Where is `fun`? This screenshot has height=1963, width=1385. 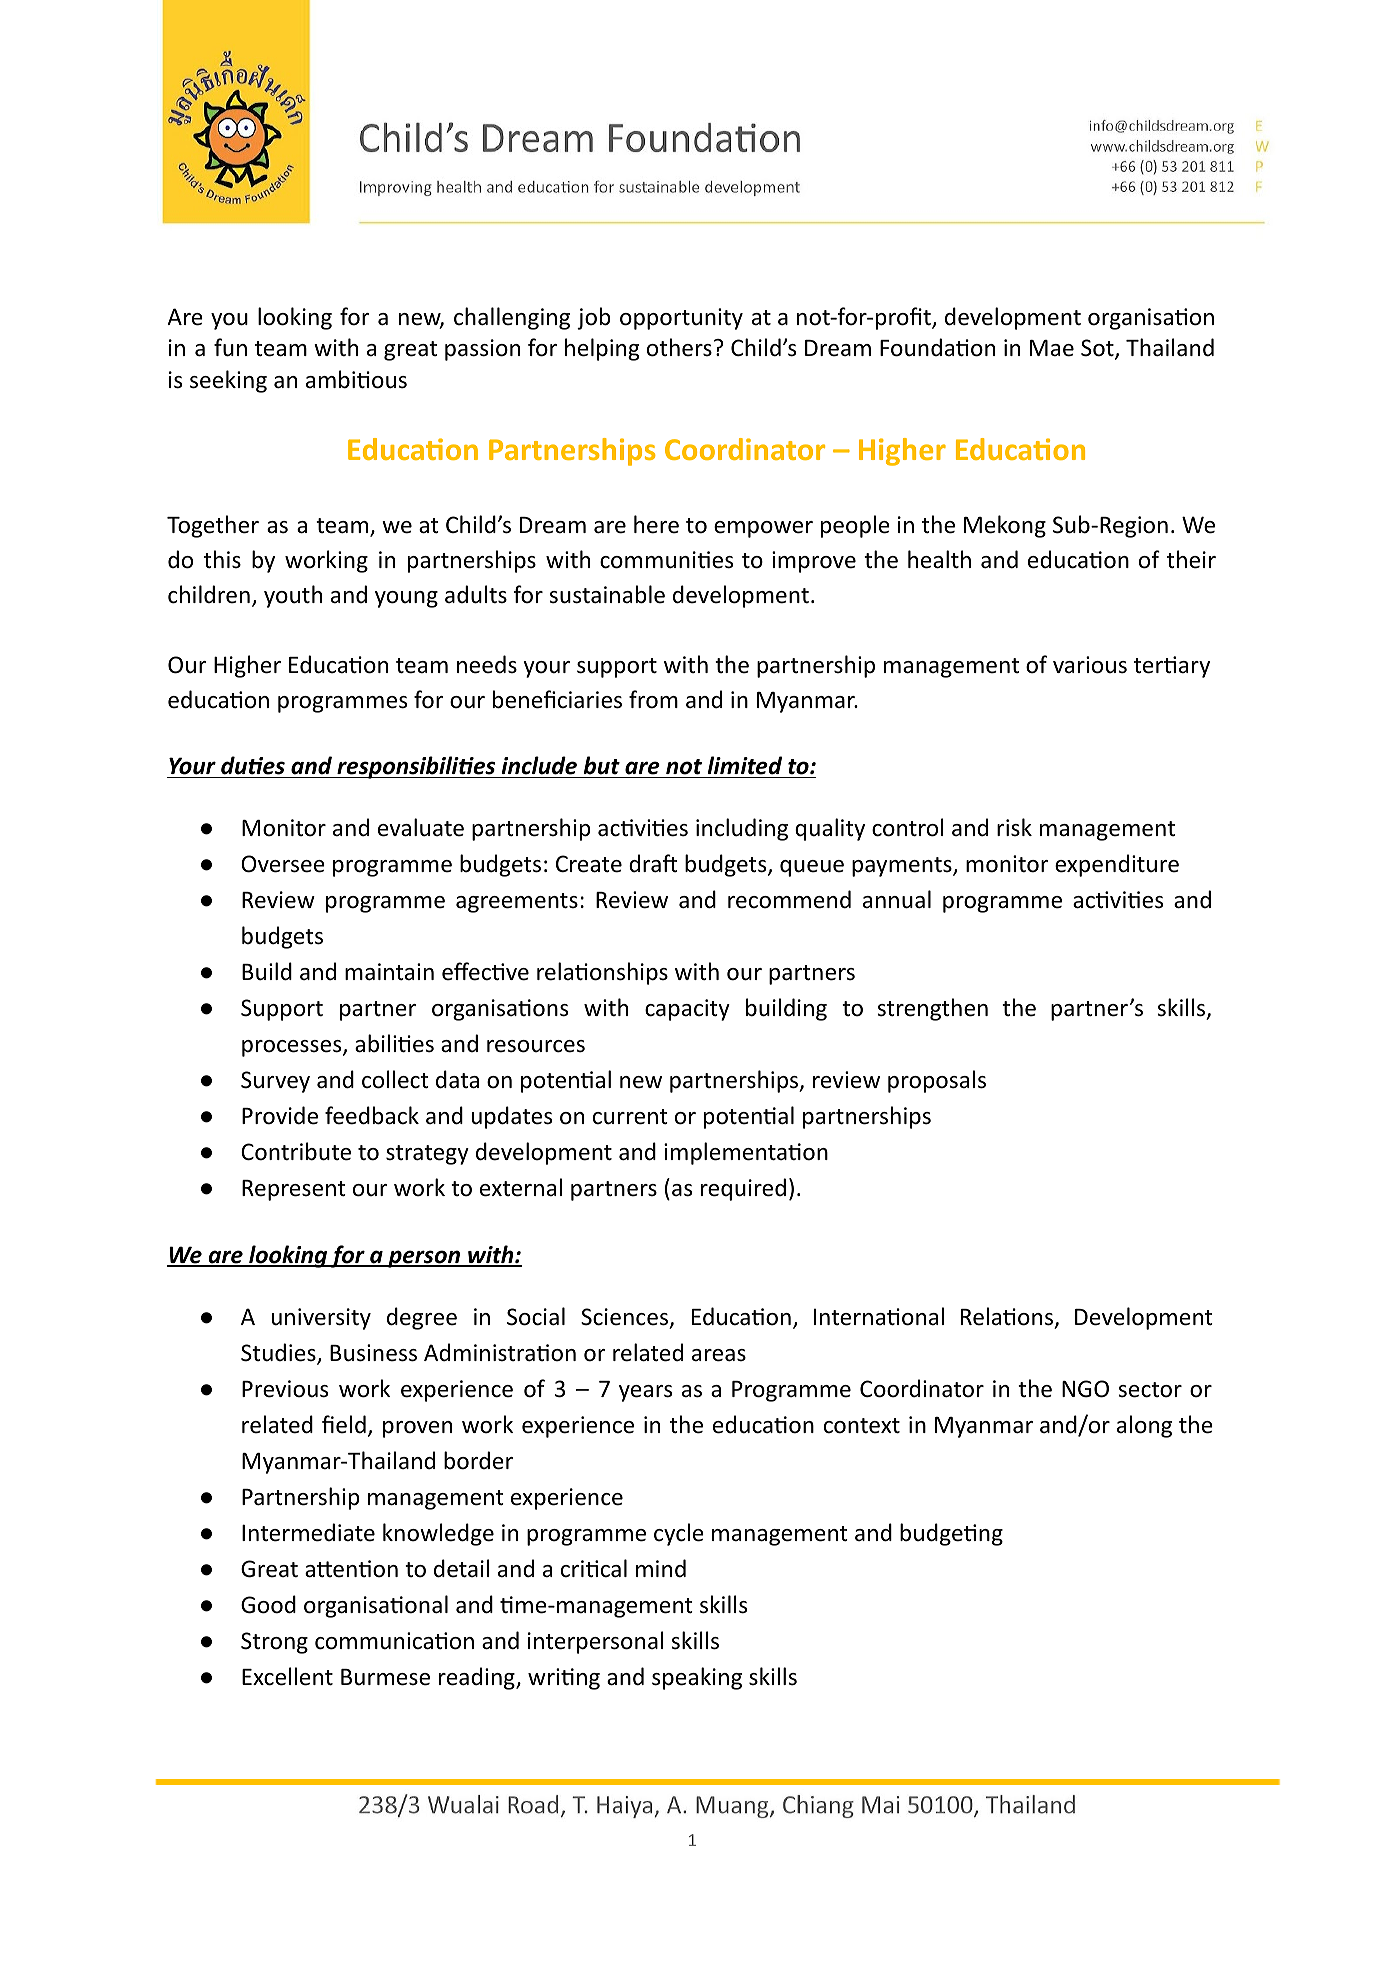
fun is located at coordinates (230, 347).
